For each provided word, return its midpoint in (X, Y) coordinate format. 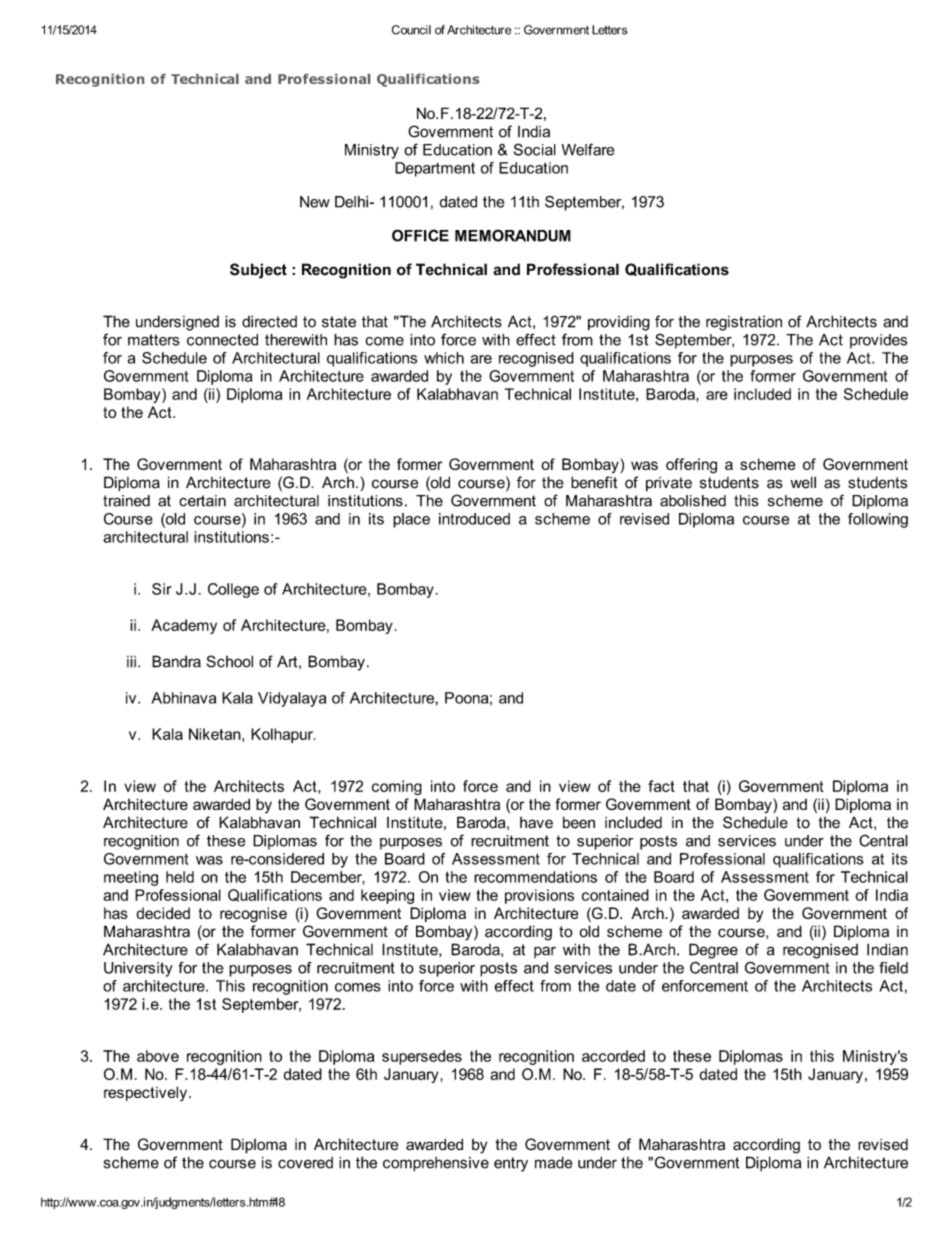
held (180, 877)
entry (511, 1164)
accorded (613, 1056)
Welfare (588, 149)
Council (411, 30)
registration (744, 323)
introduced (474, 519)
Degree (713, 951)
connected (222, 340)
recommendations (535, 877)
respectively (147, 1094)
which (444, 358)
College (233, 590)
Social (535, 149)
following (878, 520)
